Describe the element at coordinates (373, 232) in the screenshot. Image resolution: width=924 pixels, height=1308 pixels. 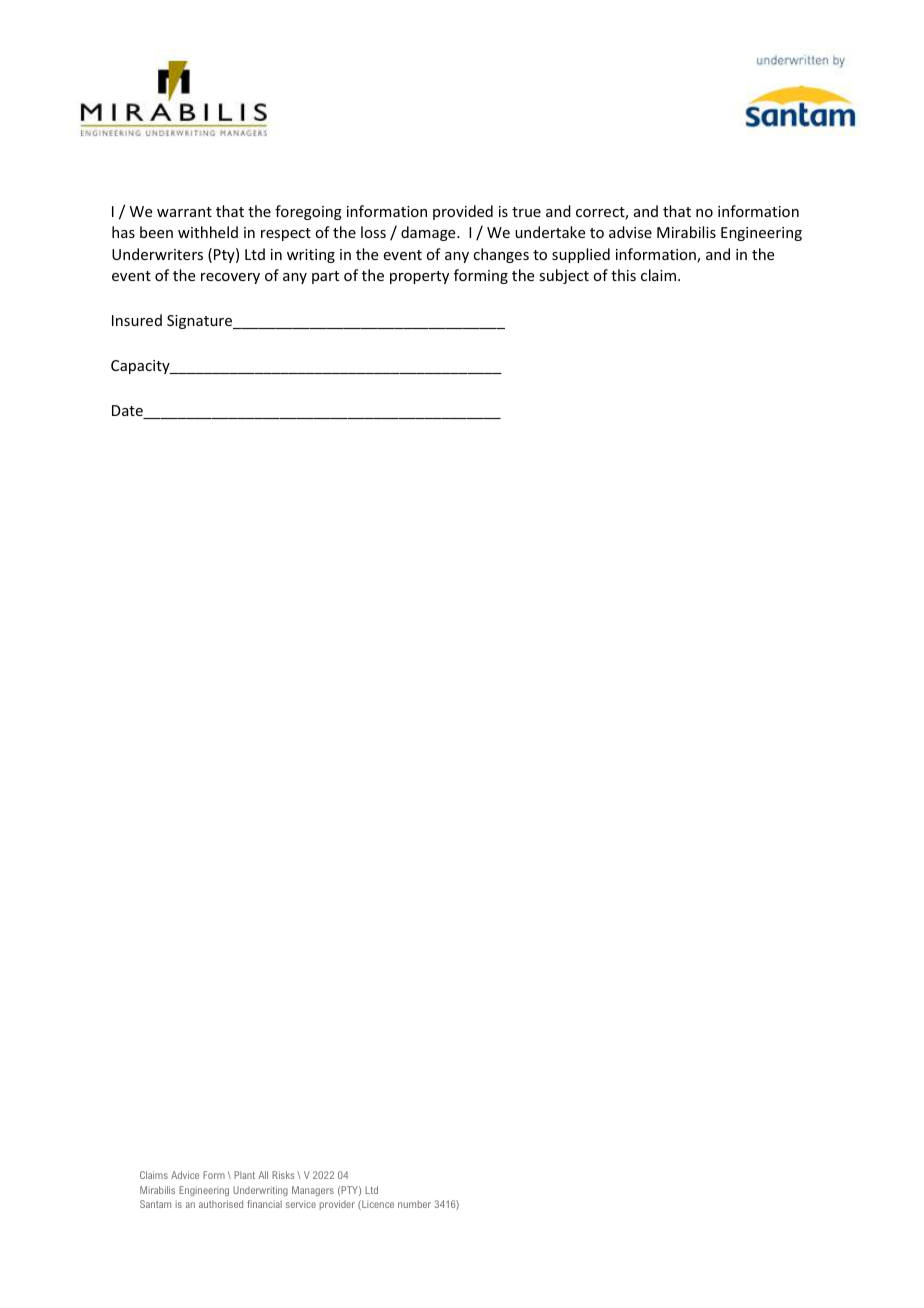
I see `loss` at that location.
